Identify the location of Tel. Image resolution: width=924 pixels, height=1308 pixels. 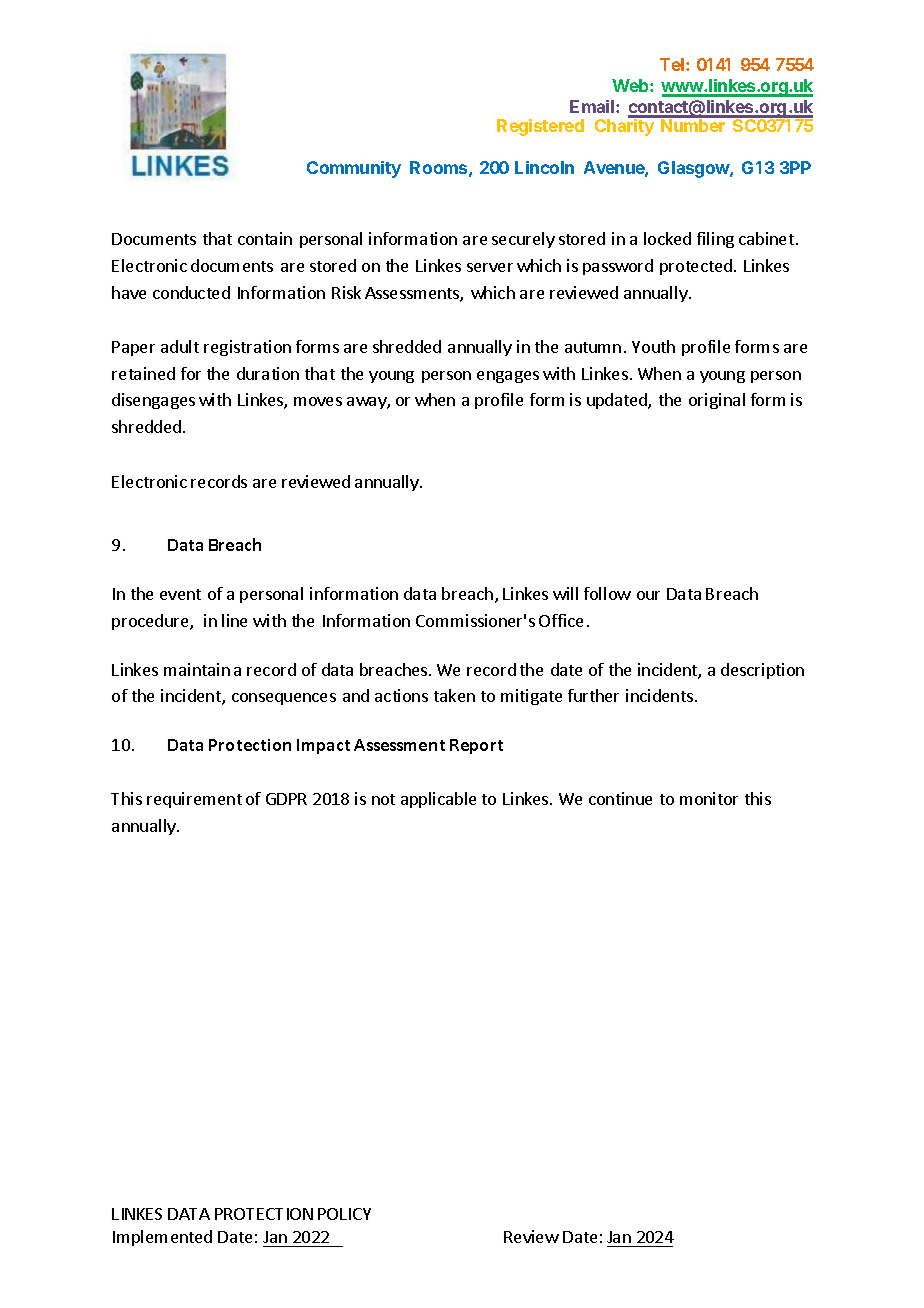
(673, 64).
